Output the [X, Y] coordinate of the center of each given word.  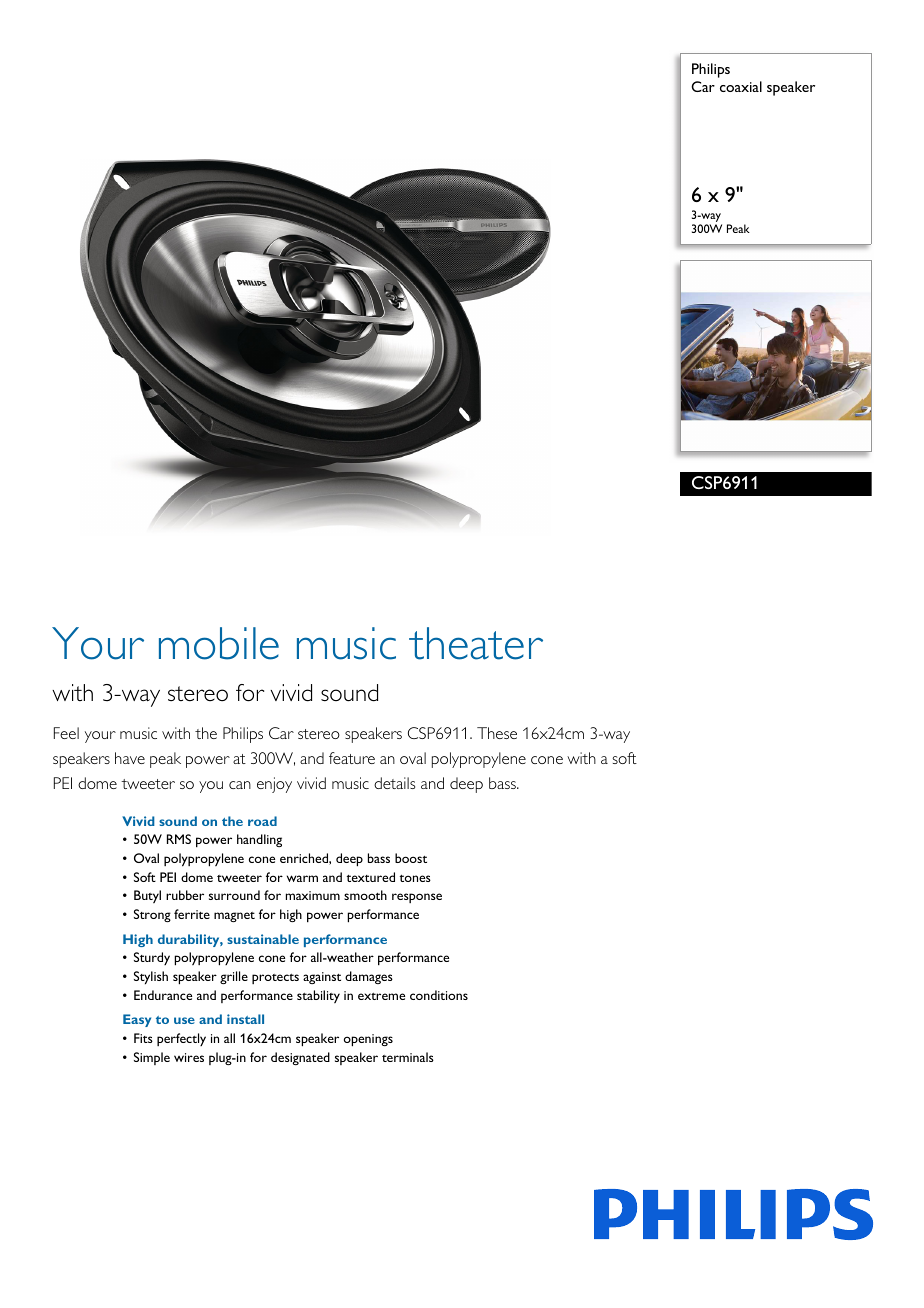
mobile [219, 643]
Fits [143, 1038]
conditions [439, 995]
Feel [66, 733]
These [497, 733]
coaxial [741, 86]
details [394, 783]
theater [476, 643]
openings [368, 1040]
